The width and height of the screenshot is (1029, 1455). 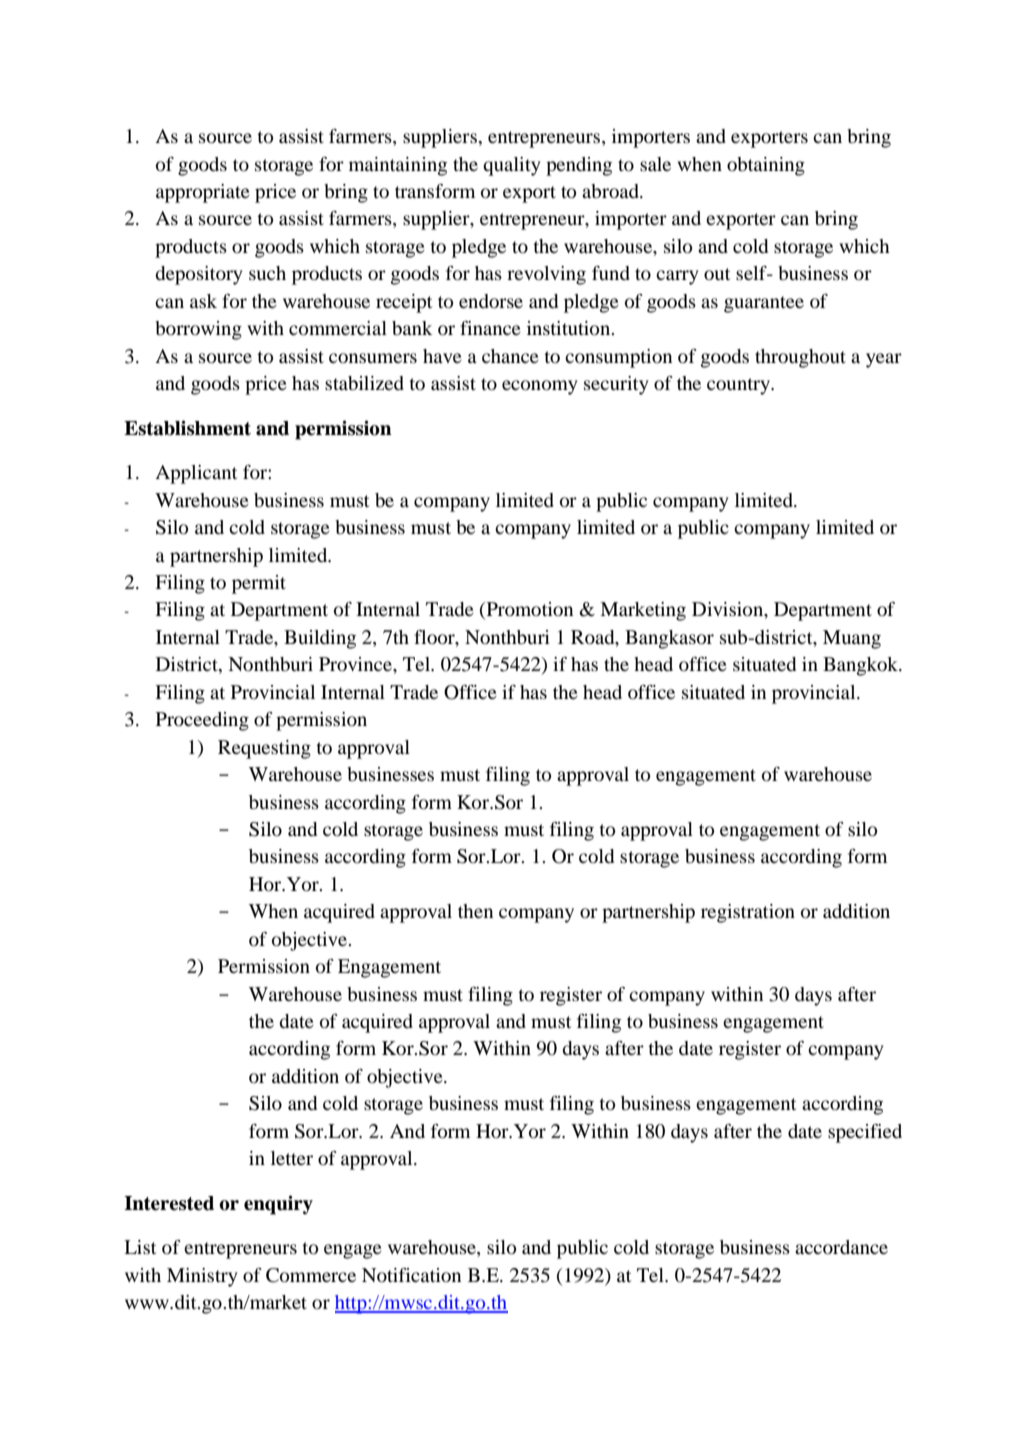 What do you see at coordinates (435, 638) in the screenshot?
I see `floor` at bounding box center [435, 638].
